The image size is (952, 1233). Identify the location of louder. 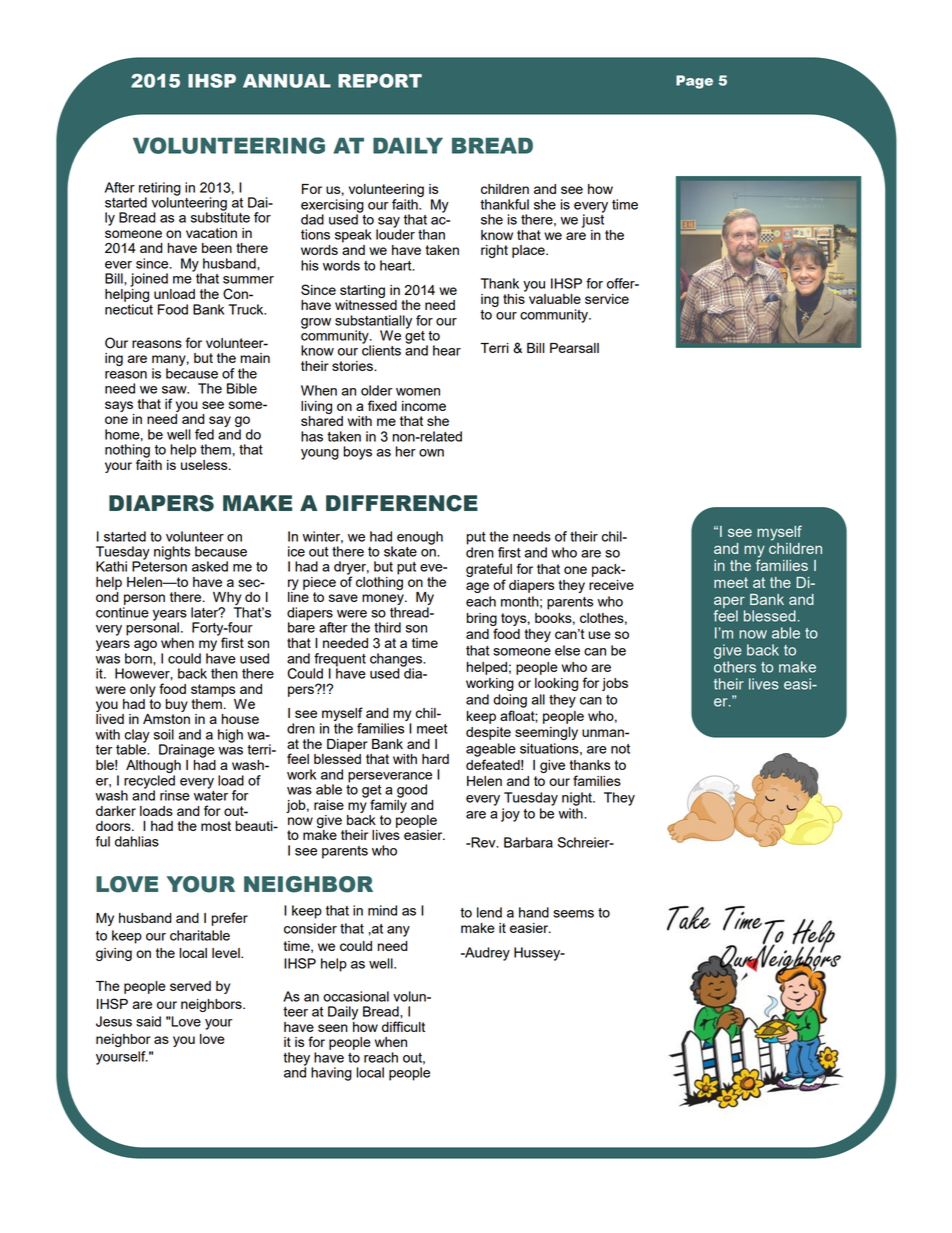
(395, 233).
